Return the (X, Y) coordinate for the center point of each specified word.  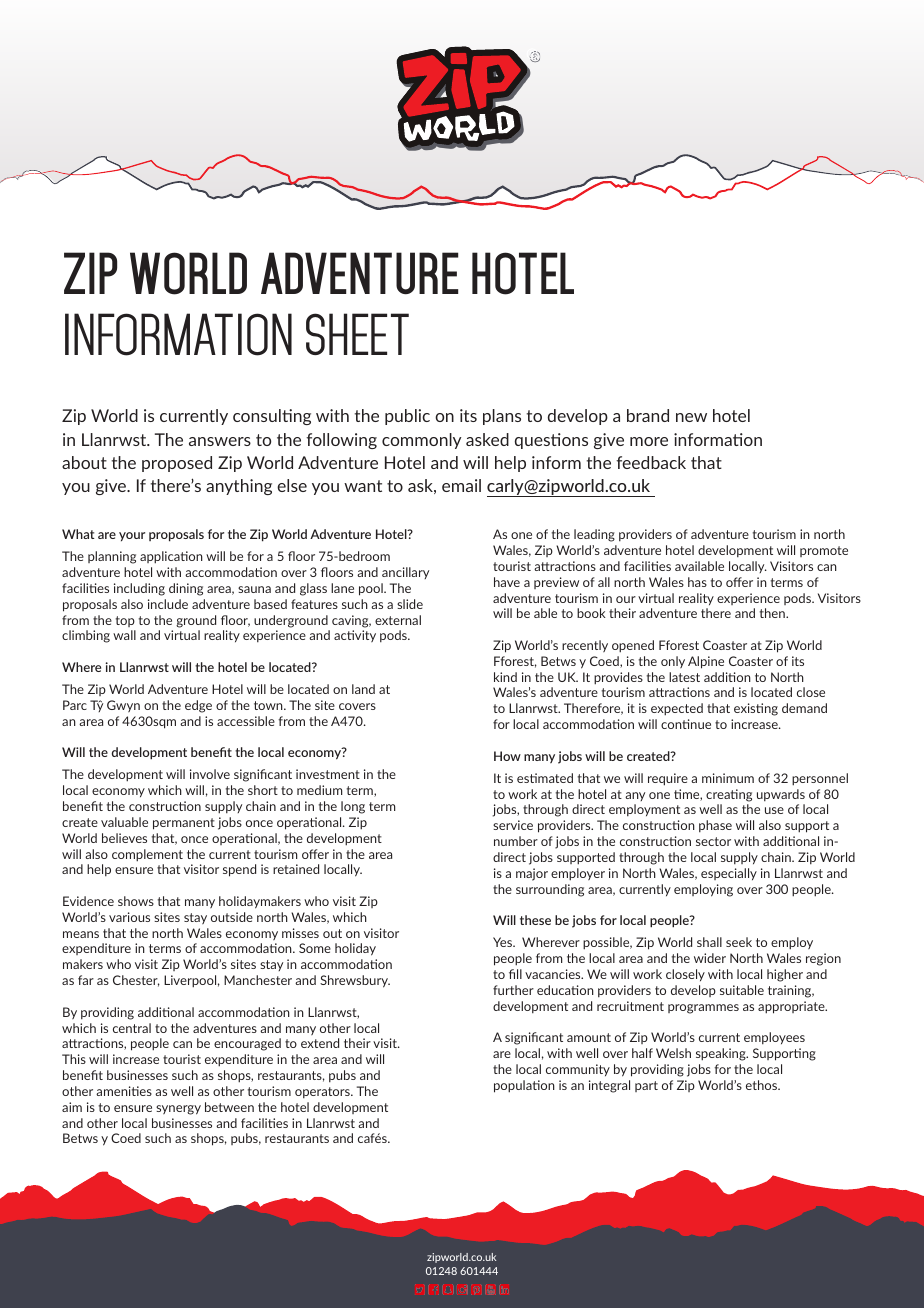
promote (824, 551)
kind (505, 677)
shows (136, 901)
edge (198, 706)
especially (729, 874)
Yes (503, 942)
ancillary (405, 573)
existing (756, 709)
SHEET (357, 334)
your (132, 536)
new (691, 417)
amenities (124, 1091)
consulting (272, 417)
